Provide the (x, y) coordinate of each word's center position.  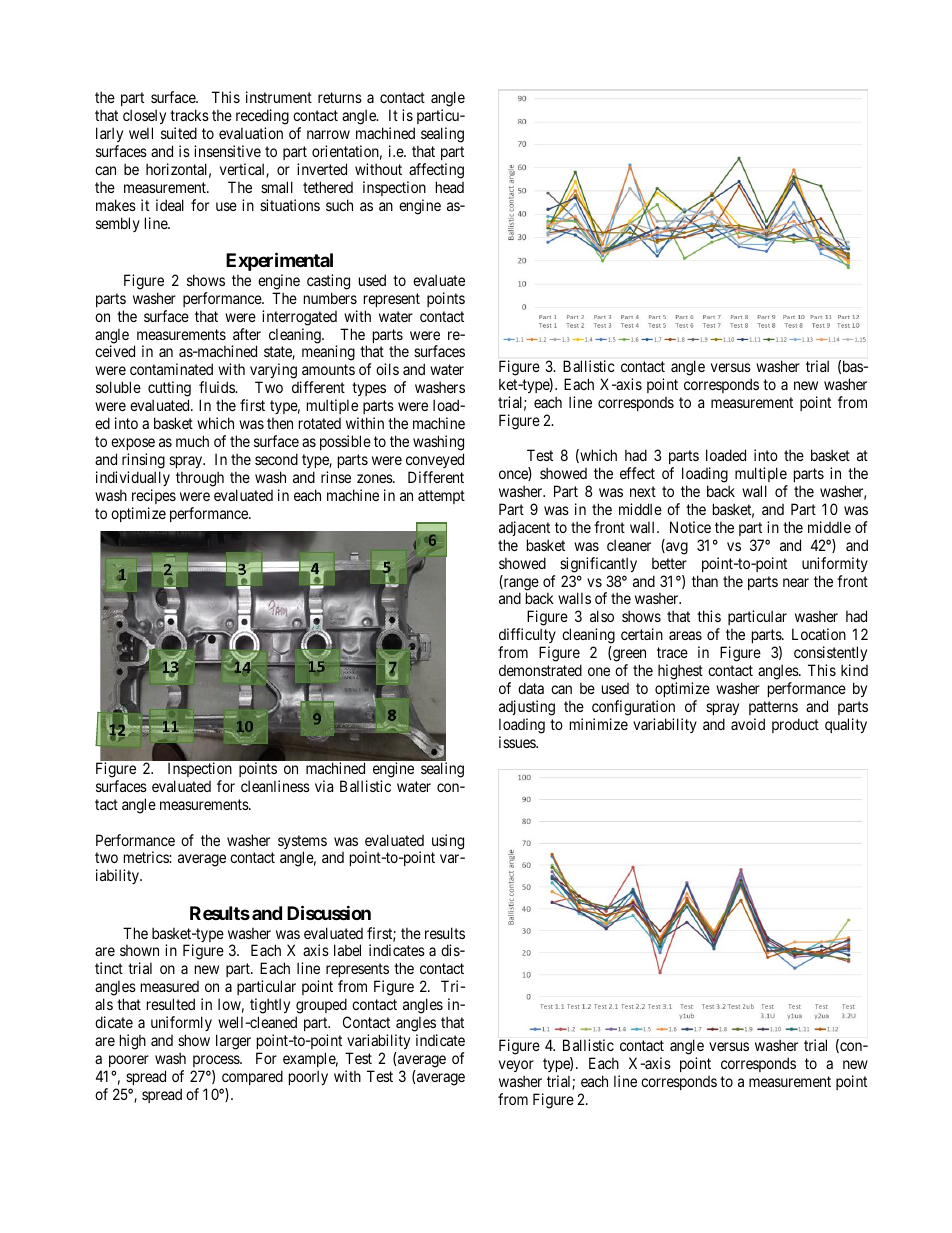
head (450, 187)
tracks (189, 115)
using (448, 842)
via (324, 786)
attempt (441, 497)
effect (637, 473)
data (531, 688)
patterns (773, 708)
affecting (436, 171)
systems (302, 843)
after (247, 334)
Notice (690, 527)
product (795, 725)
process (217, 1061)
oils (387, 369)
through (200, 479)
